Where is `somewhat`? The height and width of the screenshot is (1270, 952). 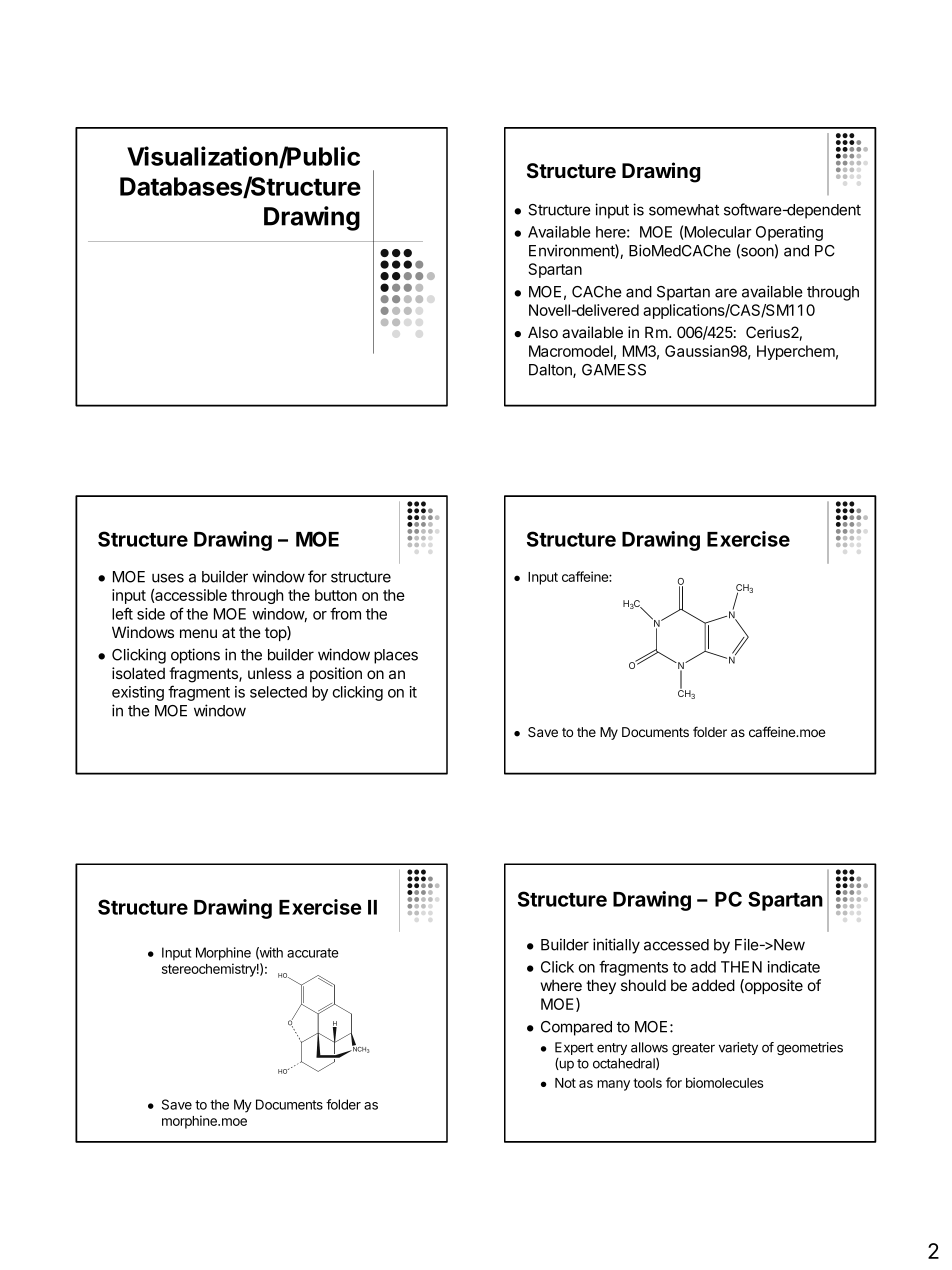 somewhat is located at coordinates (684, 210).
